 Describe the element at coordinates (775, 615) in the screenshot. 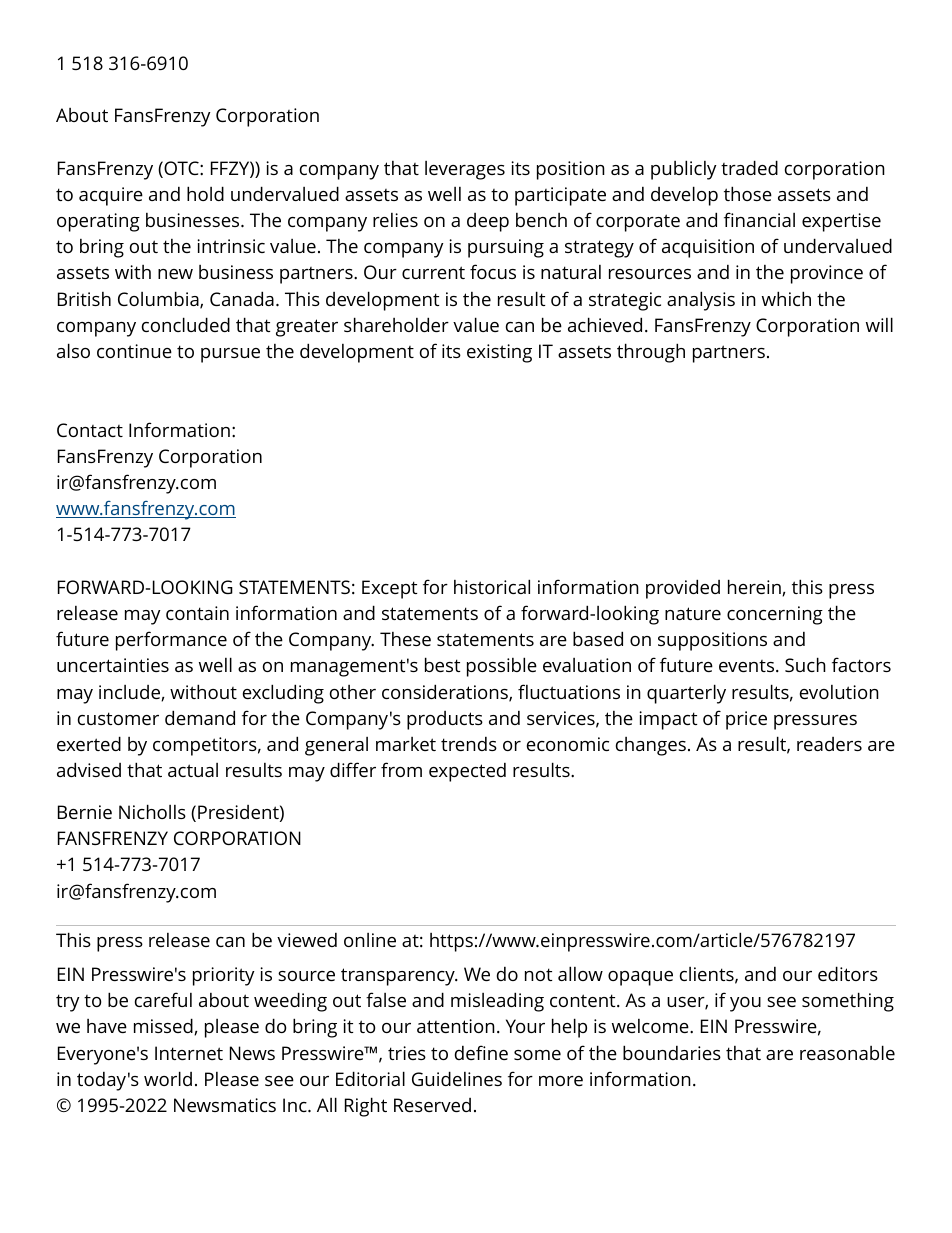

I see `concerning` at that location.
